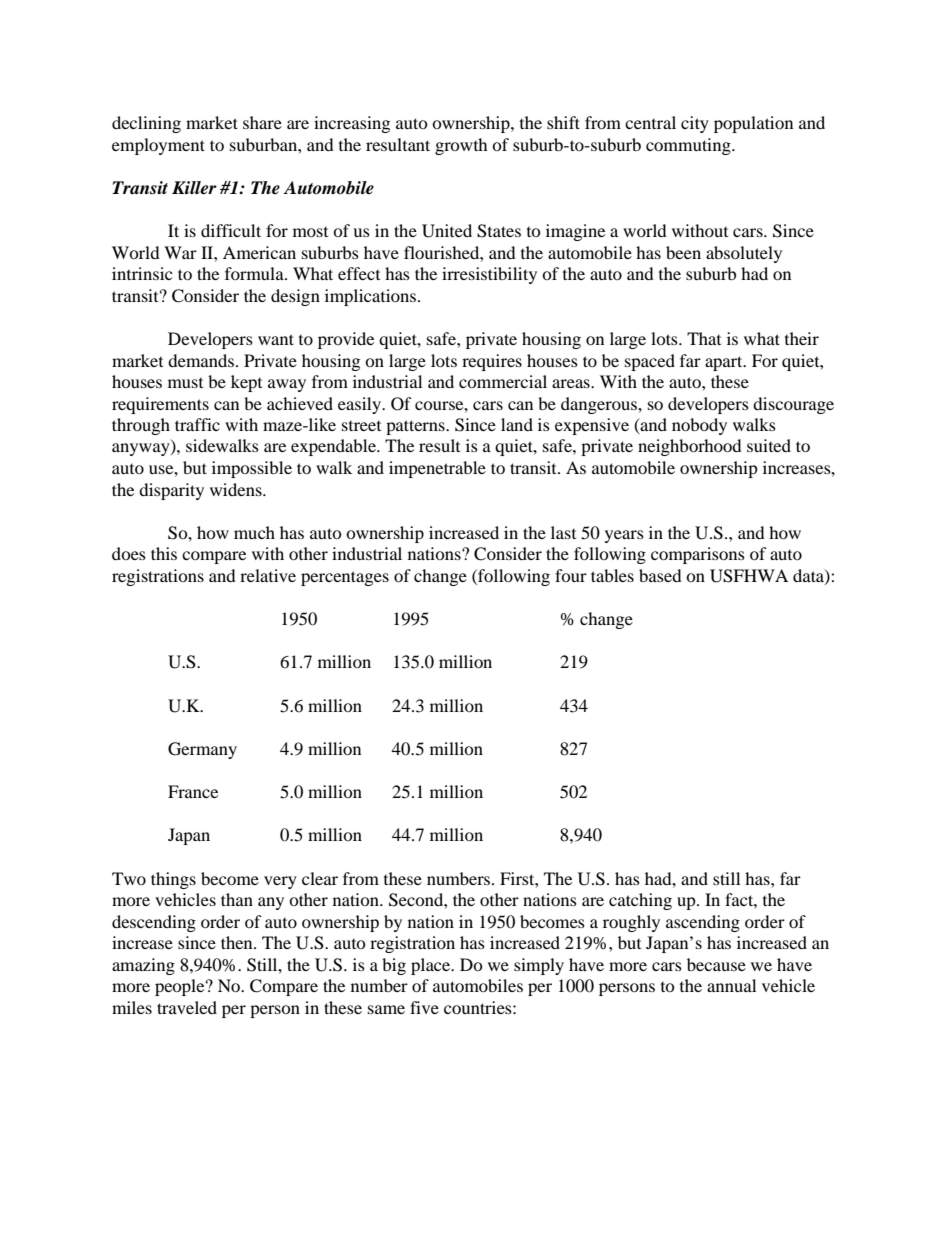 This document has height=1233, width=952. Describe the element at coordinates (158, 146) in the document. I see `employment` at that location.
